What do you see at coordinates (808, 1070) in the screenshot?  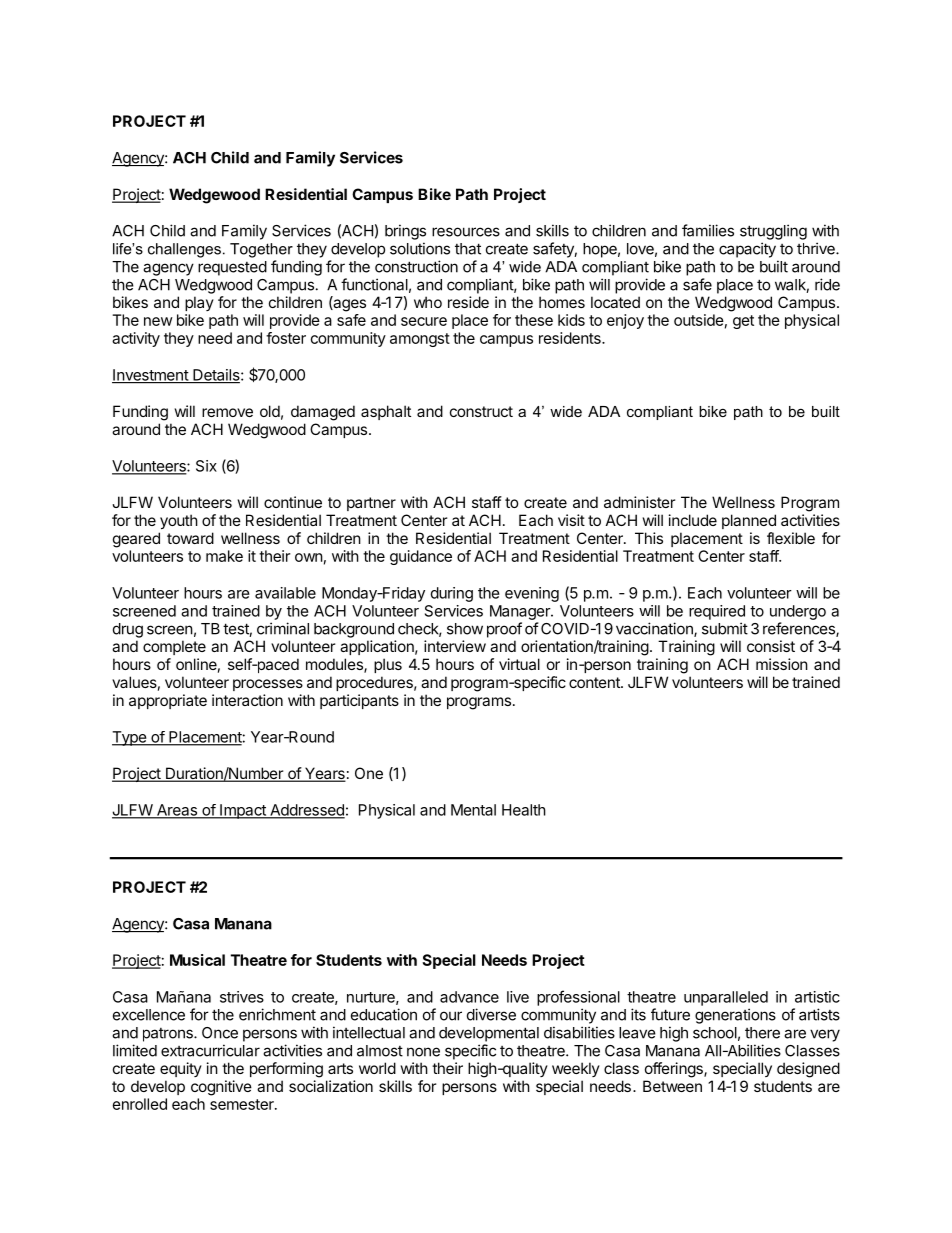 I see `designed` at bounding box center [808, 1070].
